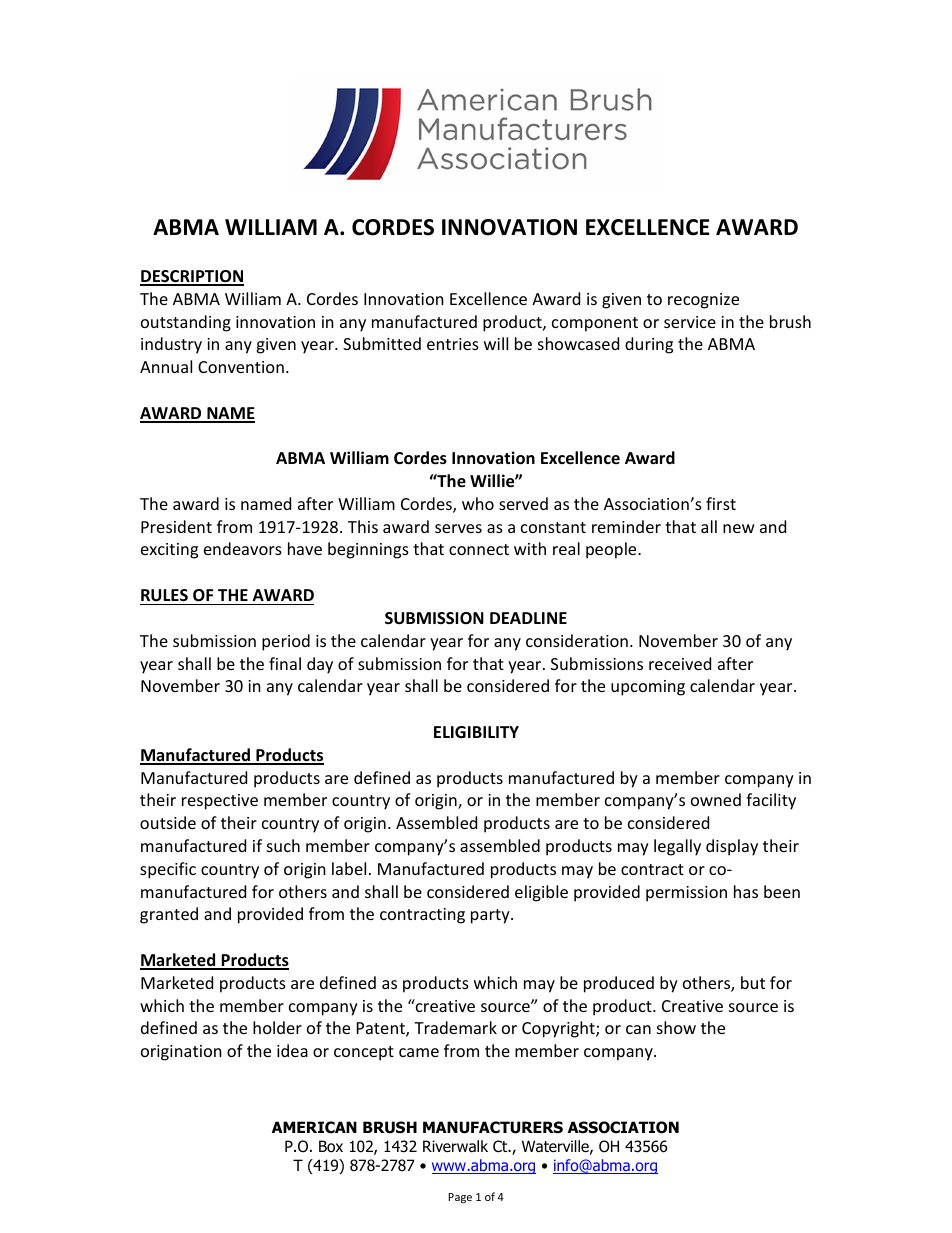  What do you see at coordinates (220, 802) in the image?
I see `respective` at bounding box center [220, 802].
